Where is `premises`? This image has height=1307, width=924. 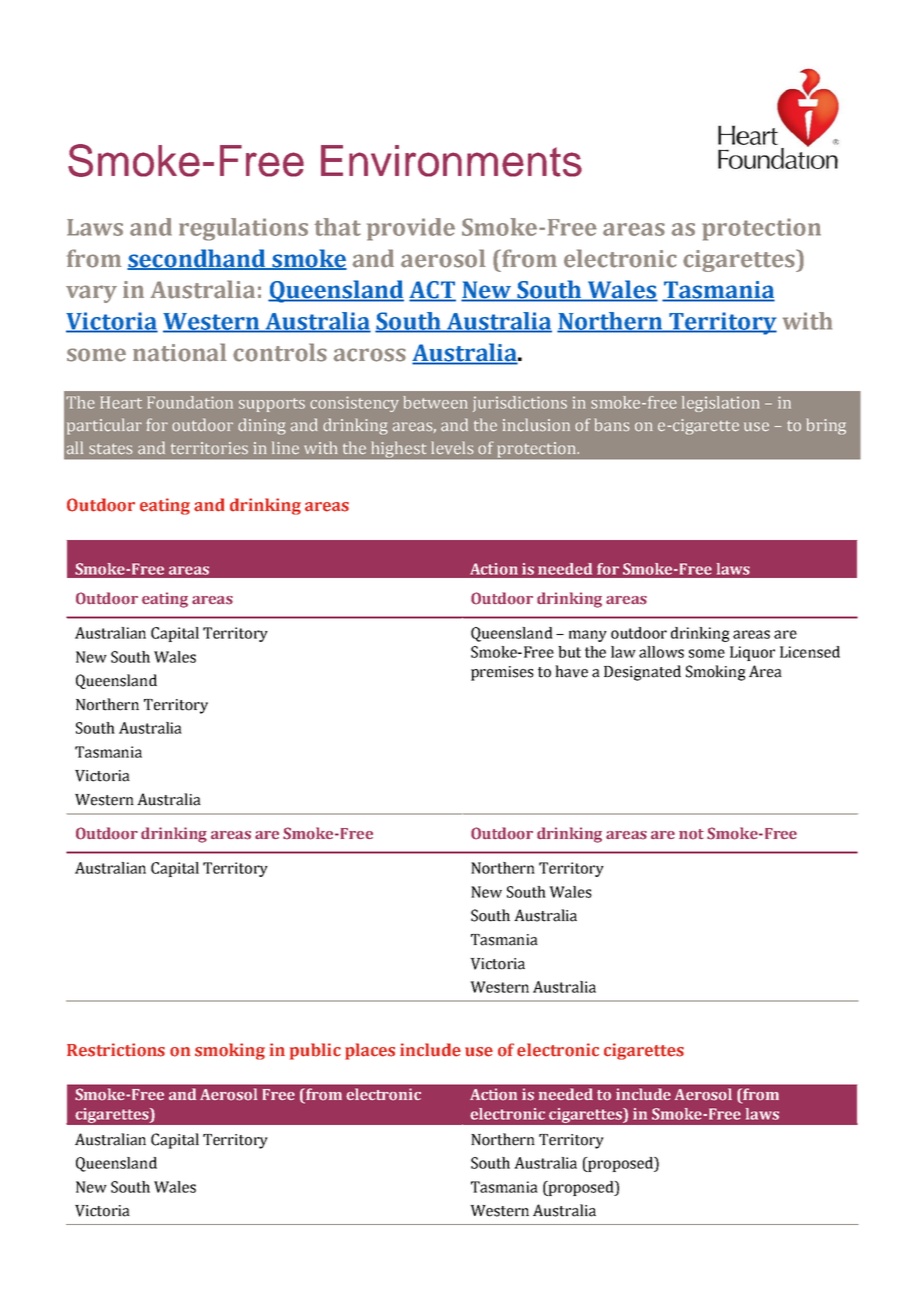 premises is located at coordinates (502, 673).
